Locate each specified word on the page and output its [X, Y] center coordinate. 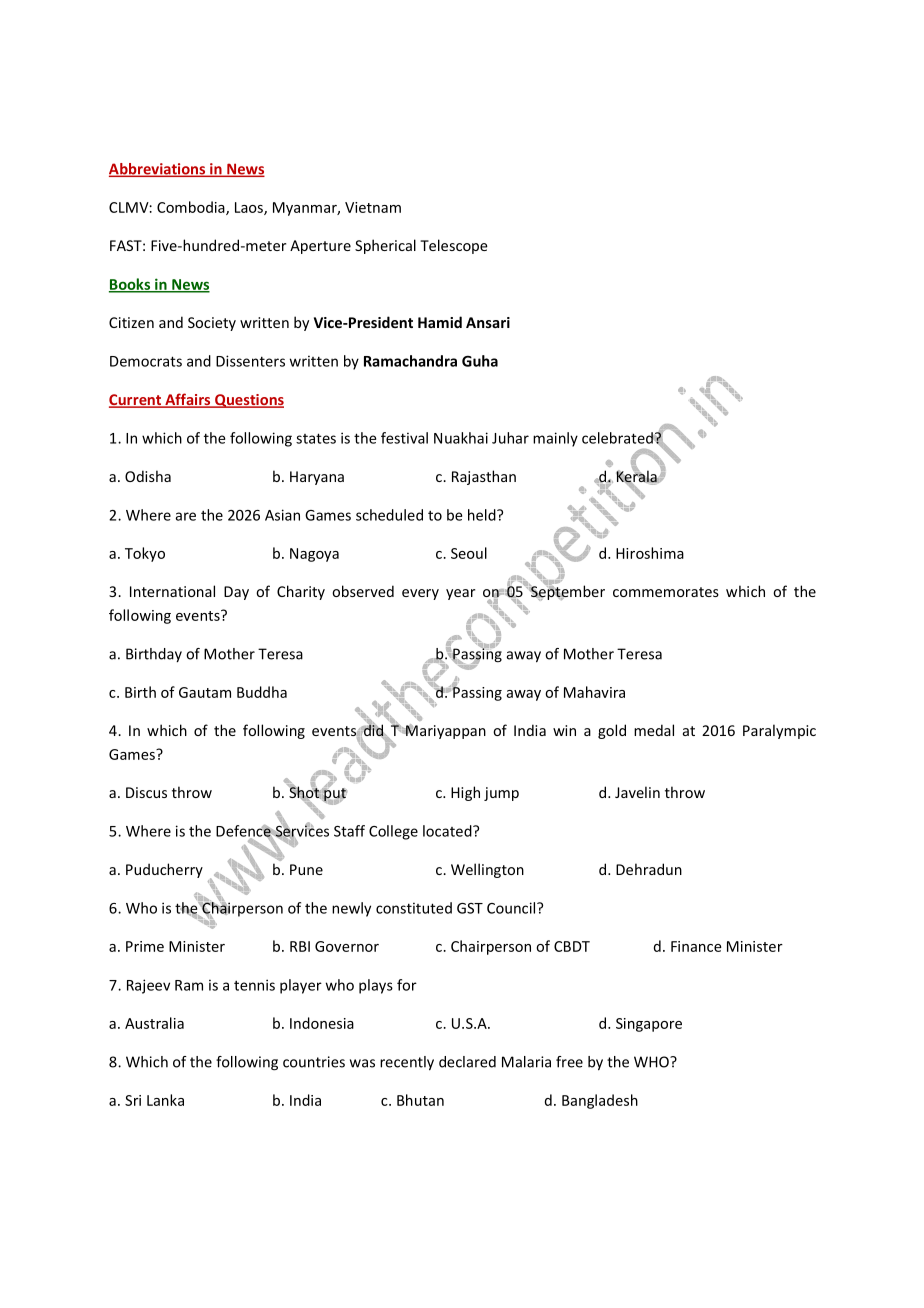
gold [612, 731]
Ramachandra [410, 361]
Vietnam [373, 207]
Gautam [205, 692]
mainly [555, 439]
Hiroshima [650, 553]
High [465, 793]
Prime [145, 946]
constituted [414, 908]
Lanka [165, 1100]
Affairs [188, 400]
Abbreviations [158, 170]
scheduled [389, 515]
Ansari [488, 322]
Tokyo [145, 554]
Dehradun [649, 869]
